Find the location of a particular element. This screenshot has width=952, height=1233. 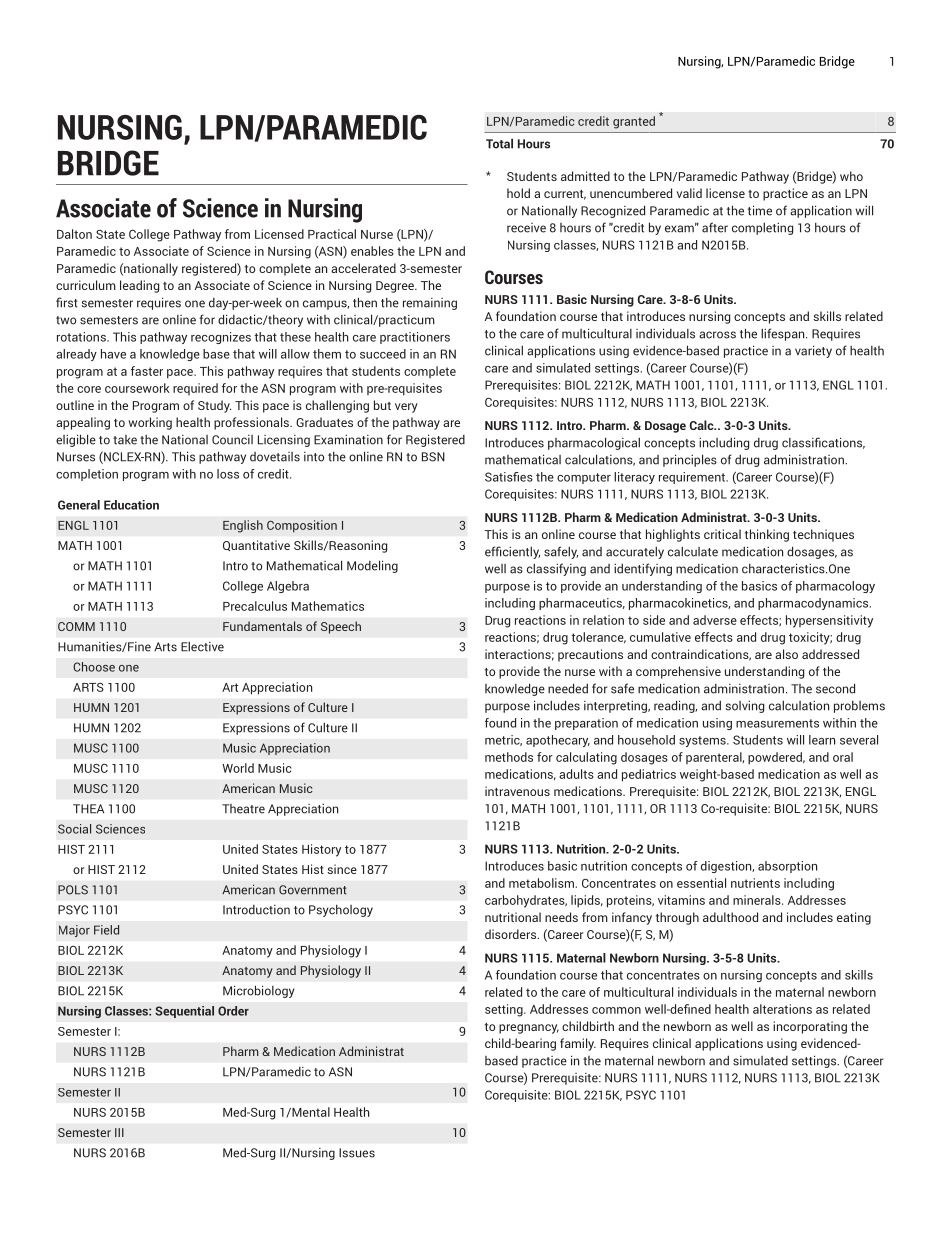

Total is located at coordinates (499, 143).
